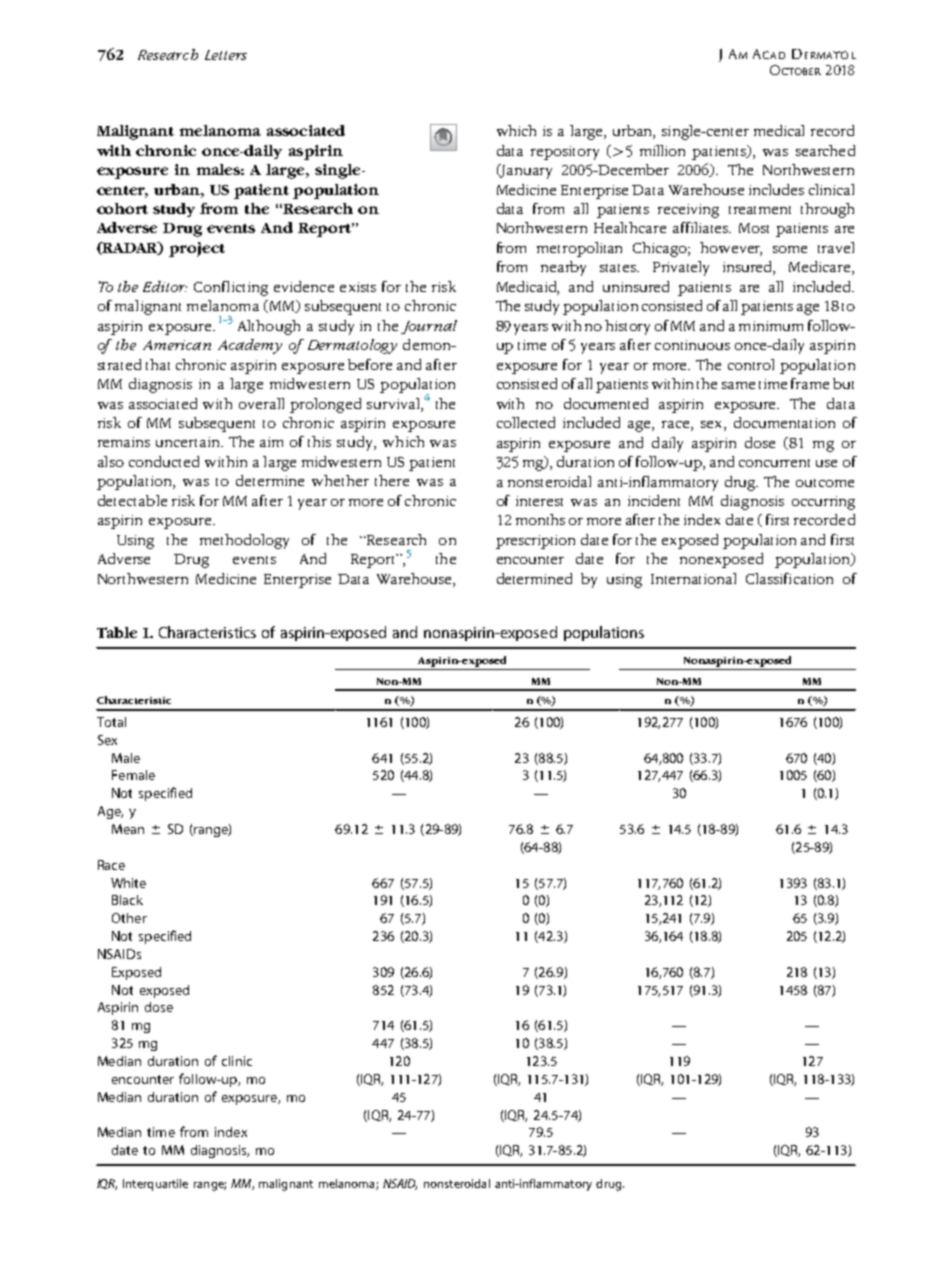 Image resolution: width=952 pixels, height=1275 pixels. What do you see at coordinates (128, 883) in the screenshot?
I see `White` at bounding box center [128, 883].
